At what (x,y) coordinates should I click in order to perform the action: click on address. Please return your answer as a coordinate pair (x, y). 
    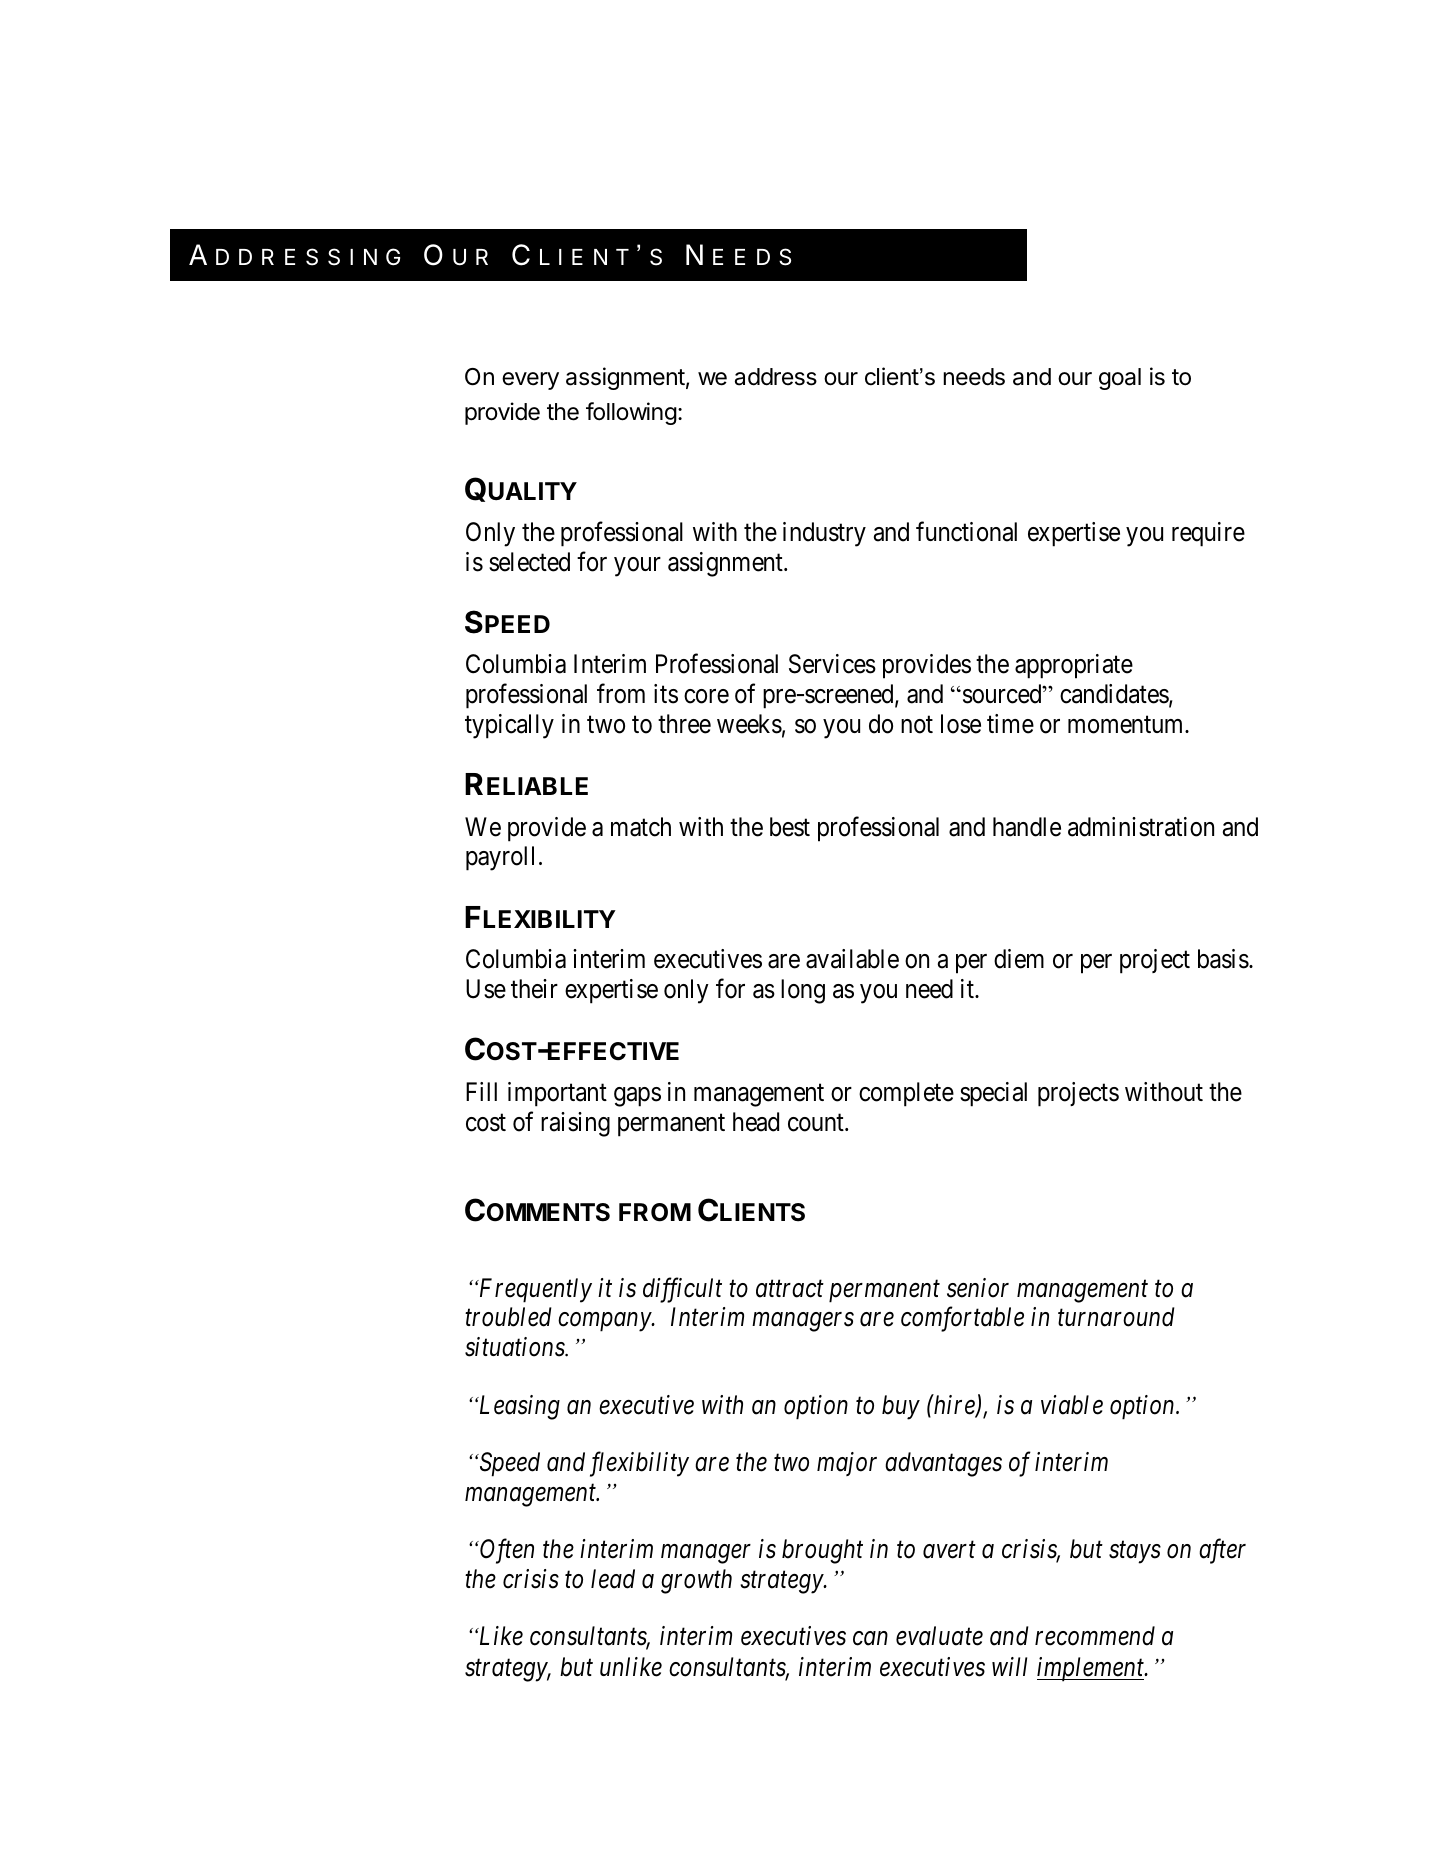
    Looking at the image, I should click on (776, 377).
